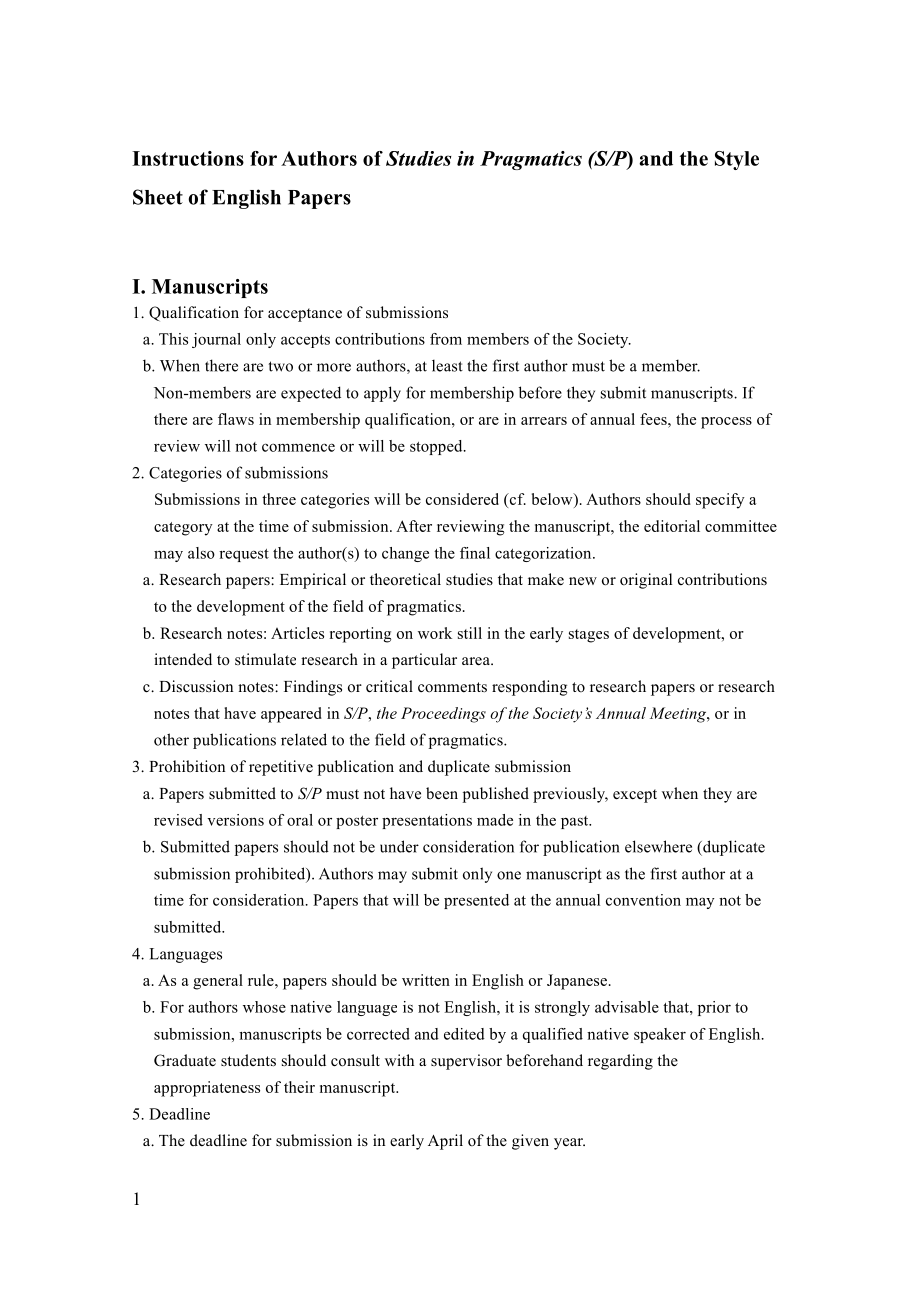 Image resolution: width=924 pixels, height=1308 pixels. Describe the element at coordinates (446, 339) in the screenshot. I see `from` at that location.
